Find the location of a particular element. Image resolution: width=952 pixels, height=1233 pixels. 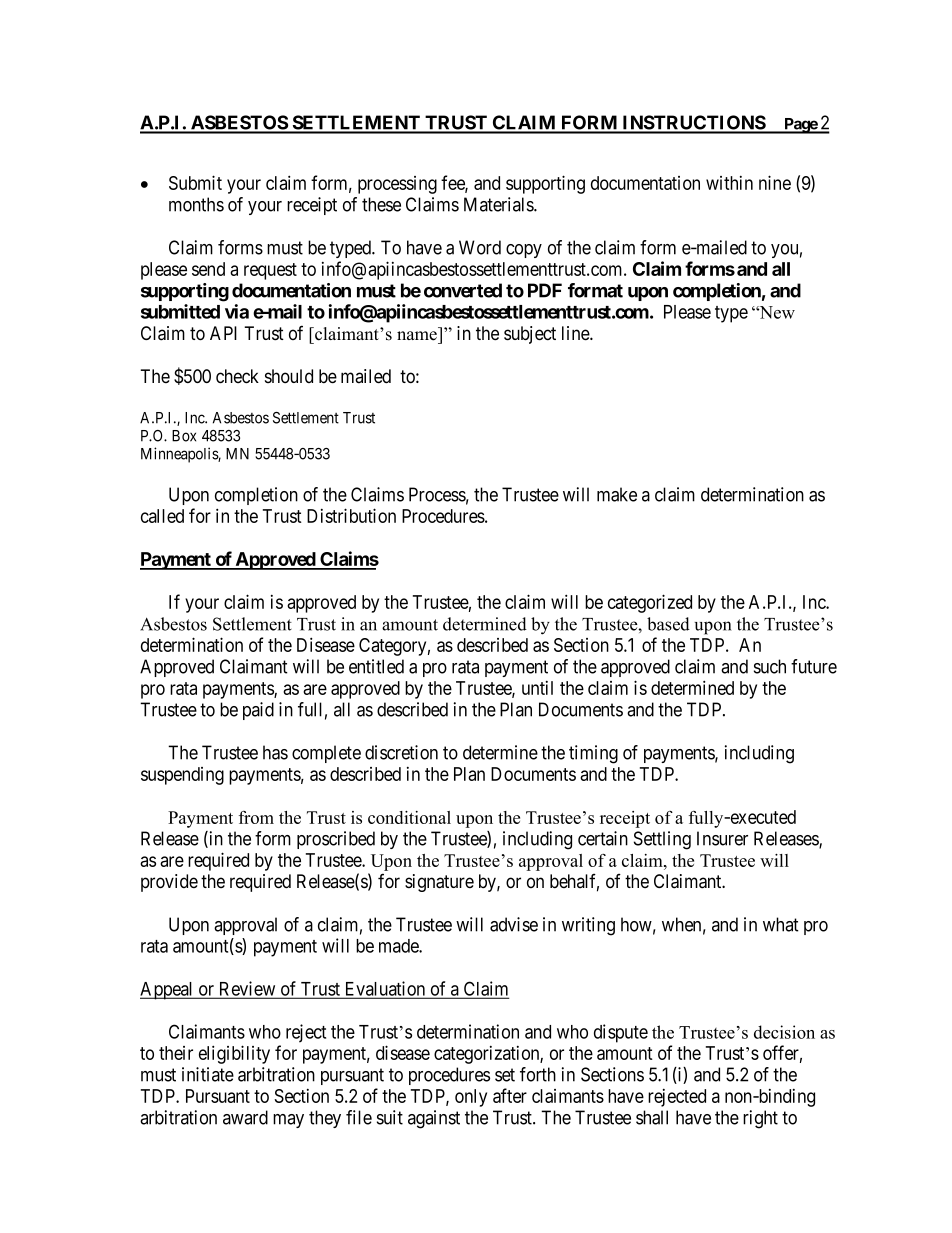

until is located at coordinates (537, 688).
